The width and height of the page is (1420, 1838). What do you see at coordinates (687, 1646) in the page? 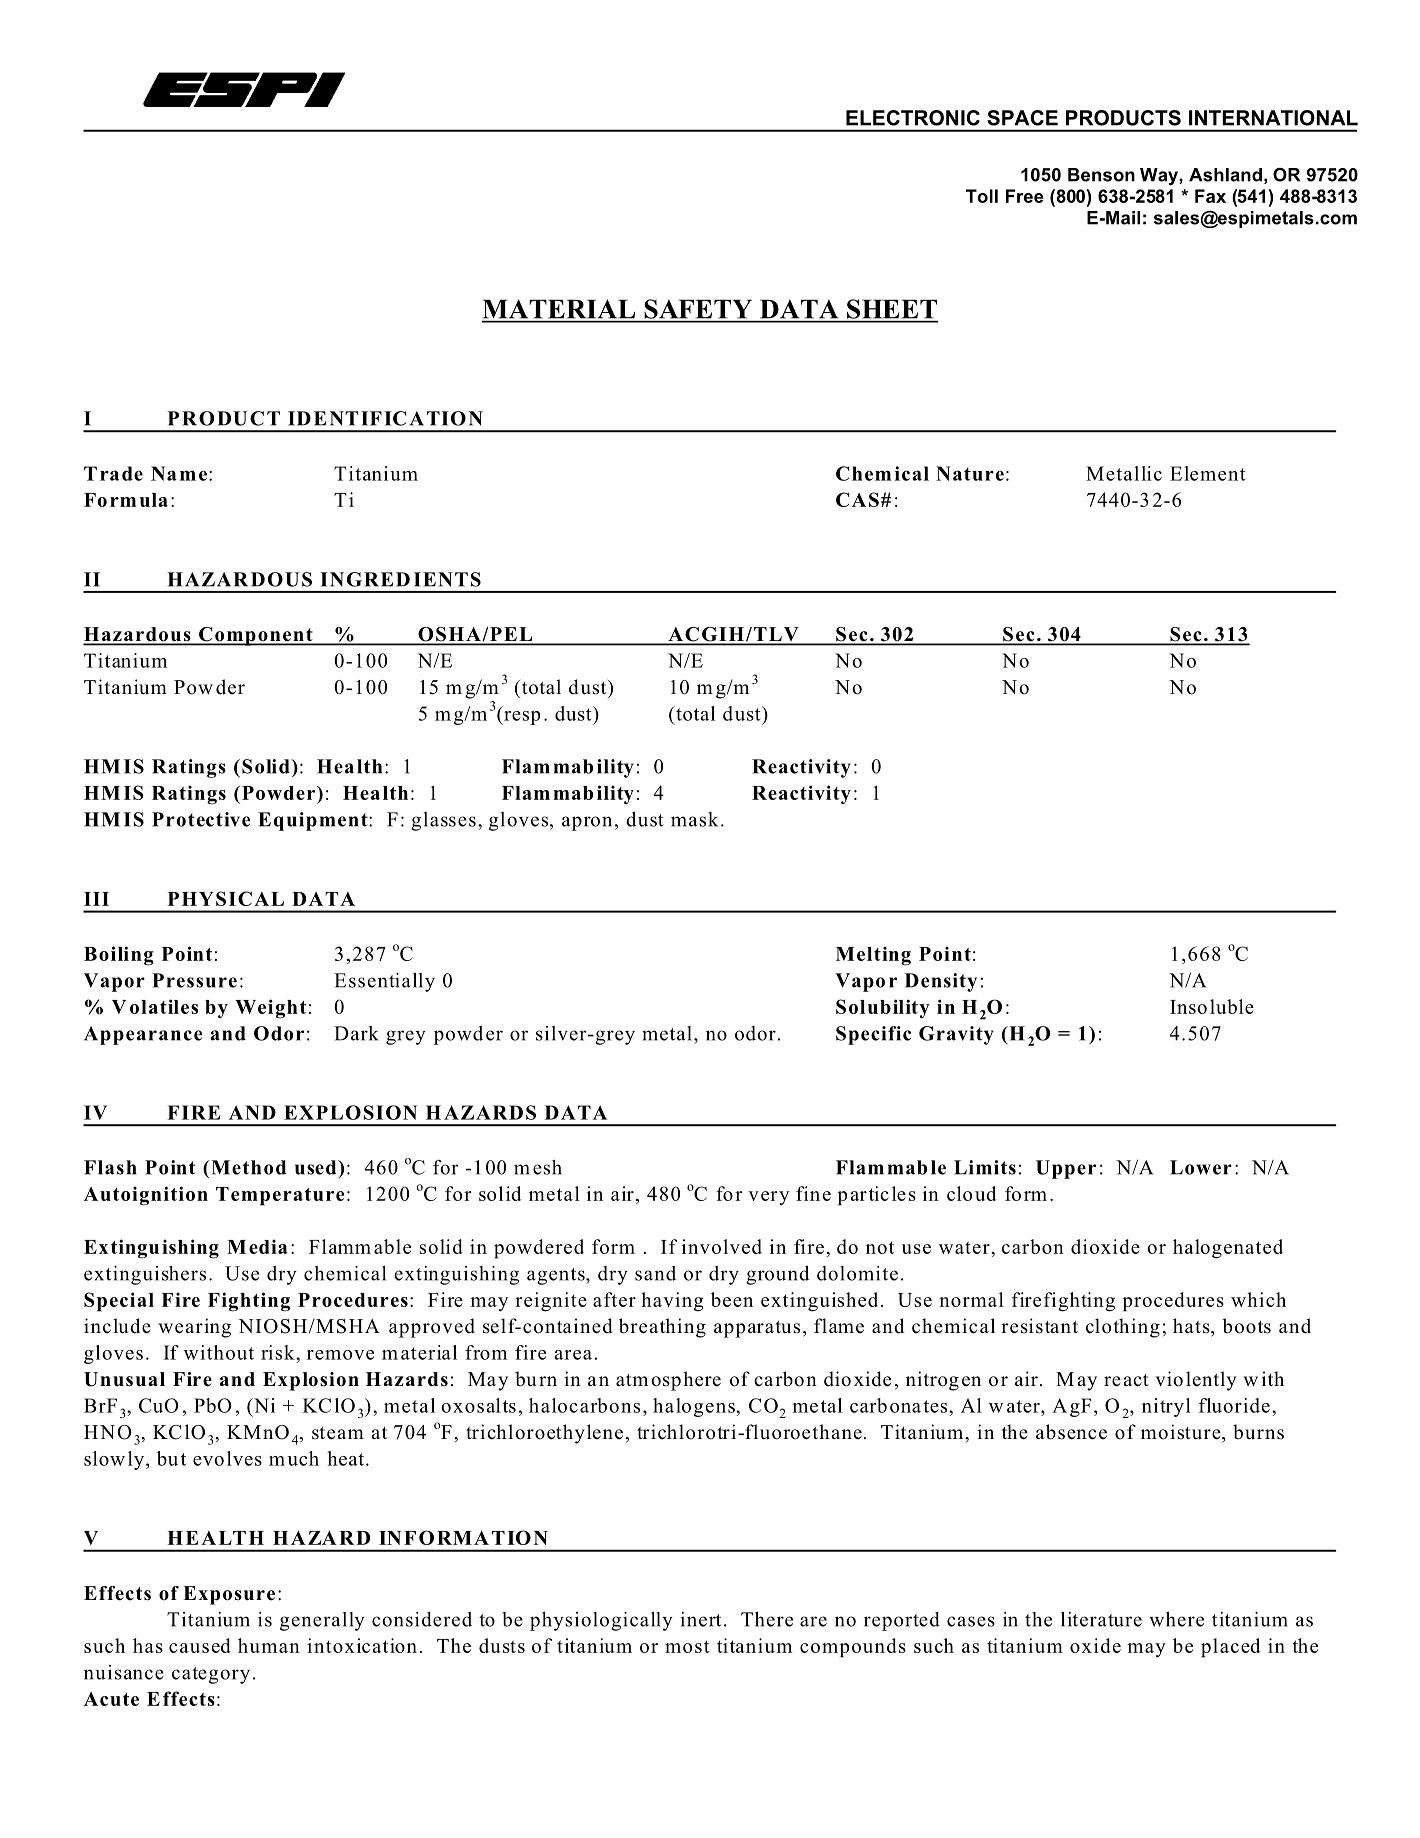
I see `most` at bounding box center [687, 1646].
